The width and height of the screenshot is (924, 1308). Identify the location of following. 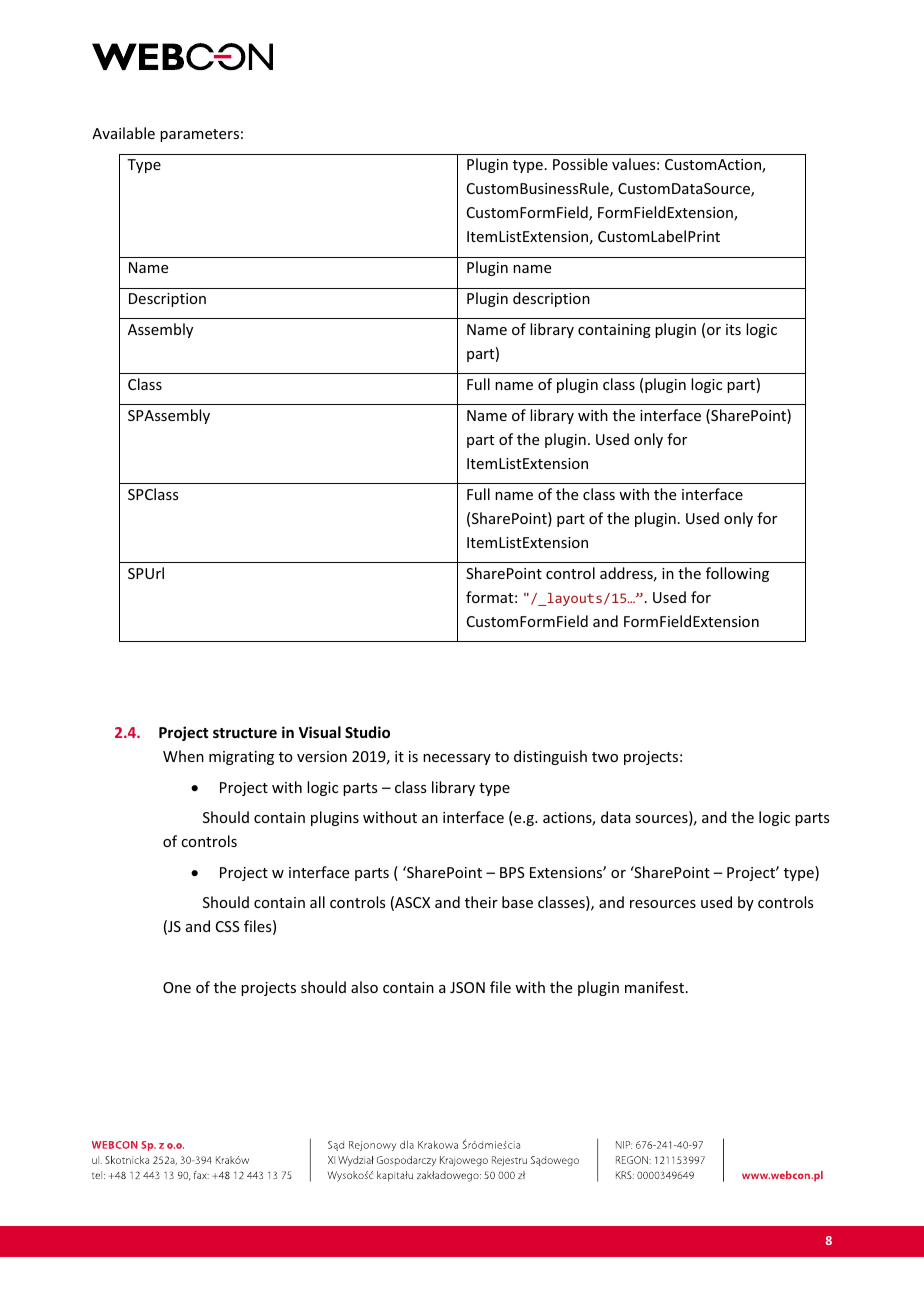
(737, 574).
